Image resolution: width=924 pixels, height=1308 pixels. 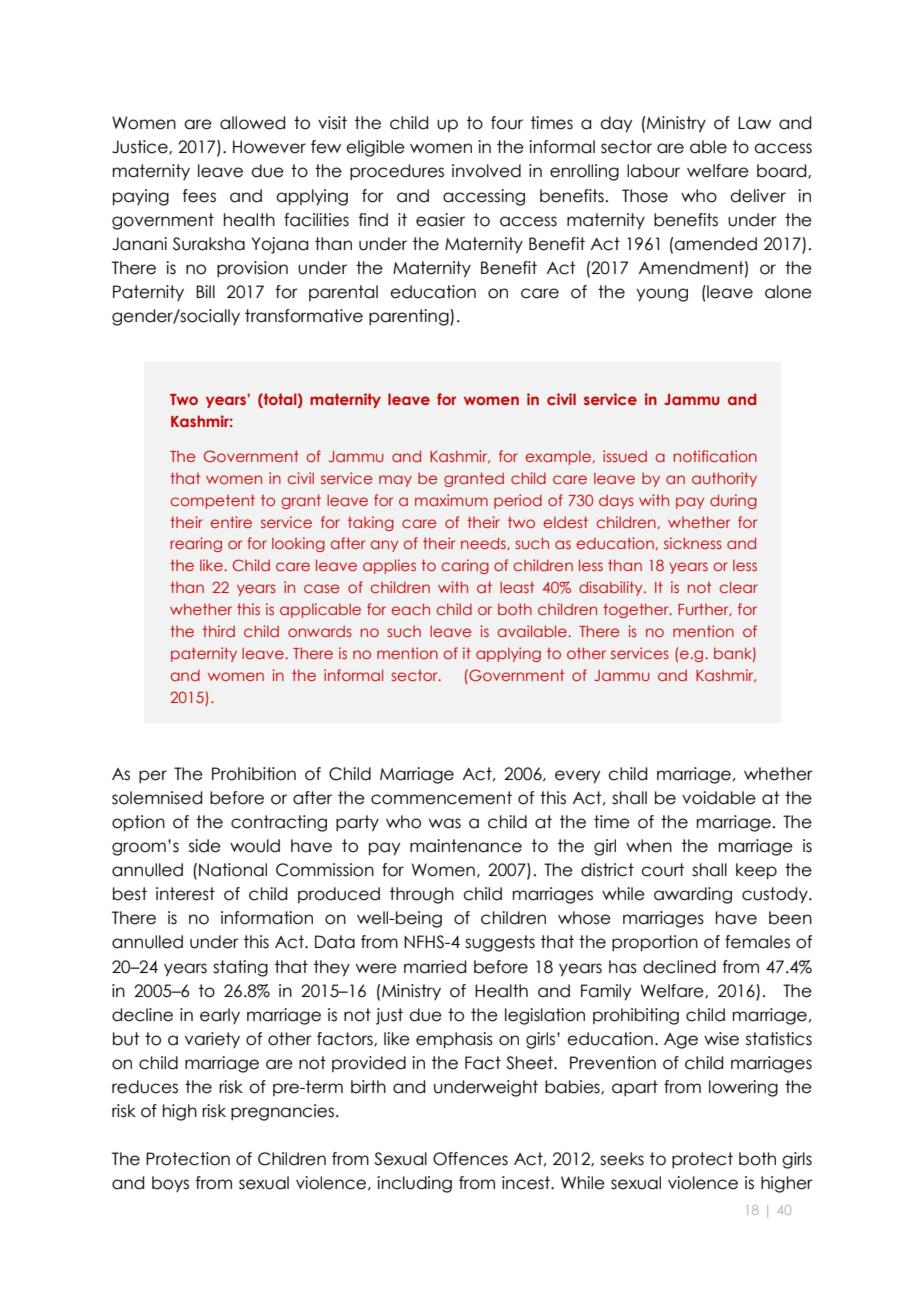 I want to click on boys, so click(x=170, y=1184).
